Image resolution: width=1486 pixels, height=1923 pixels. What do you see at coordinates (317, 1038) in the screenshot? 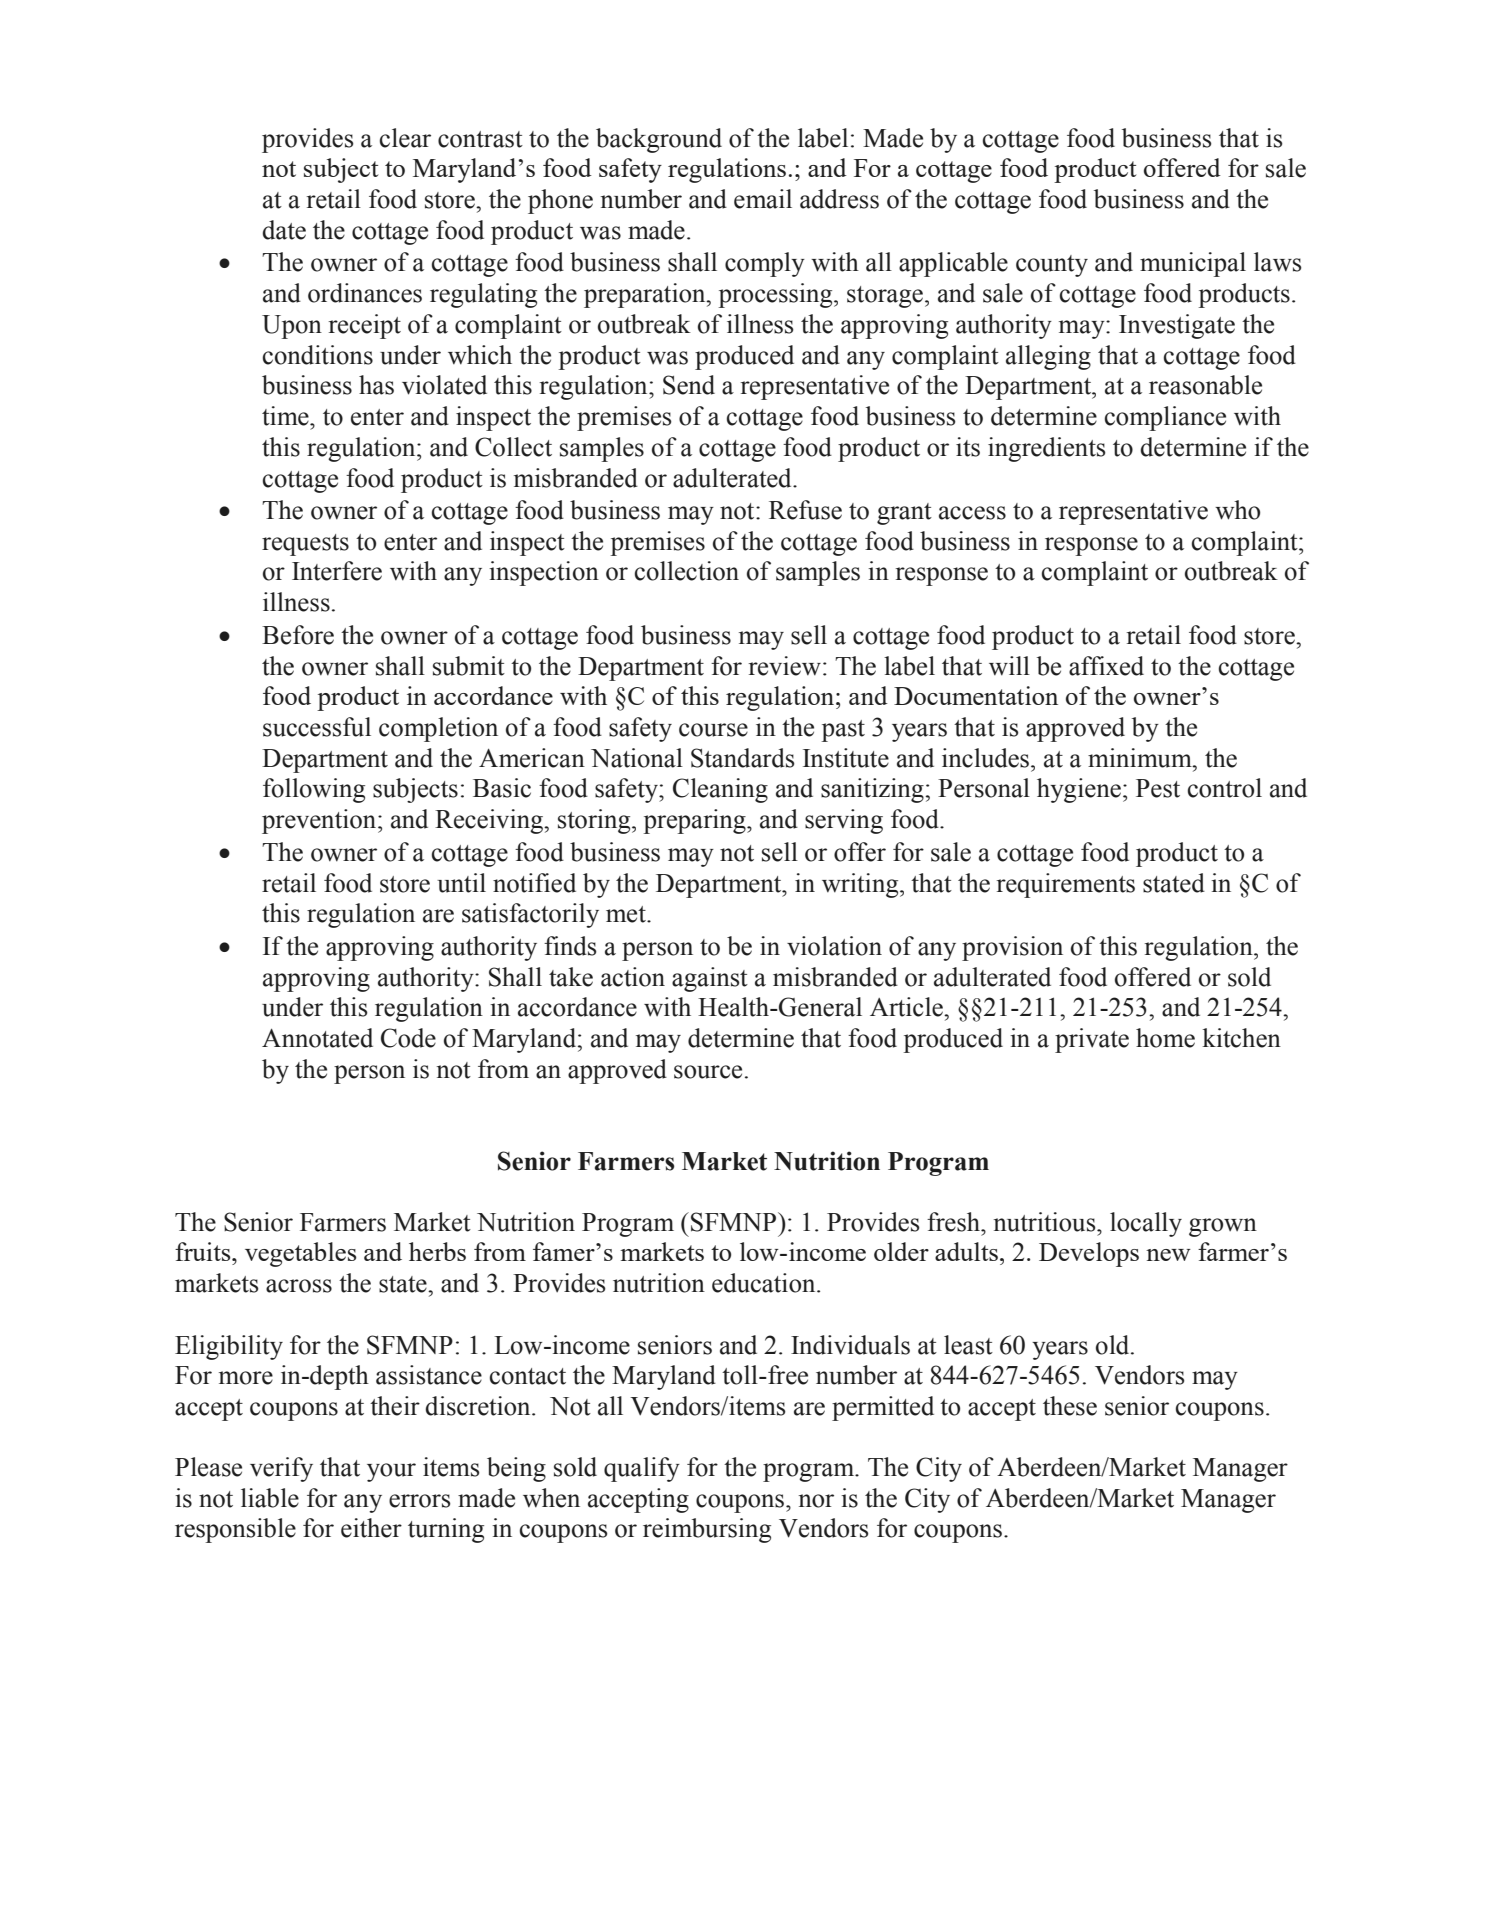
I see `Annotated` at bounding box center [317, 1038].
